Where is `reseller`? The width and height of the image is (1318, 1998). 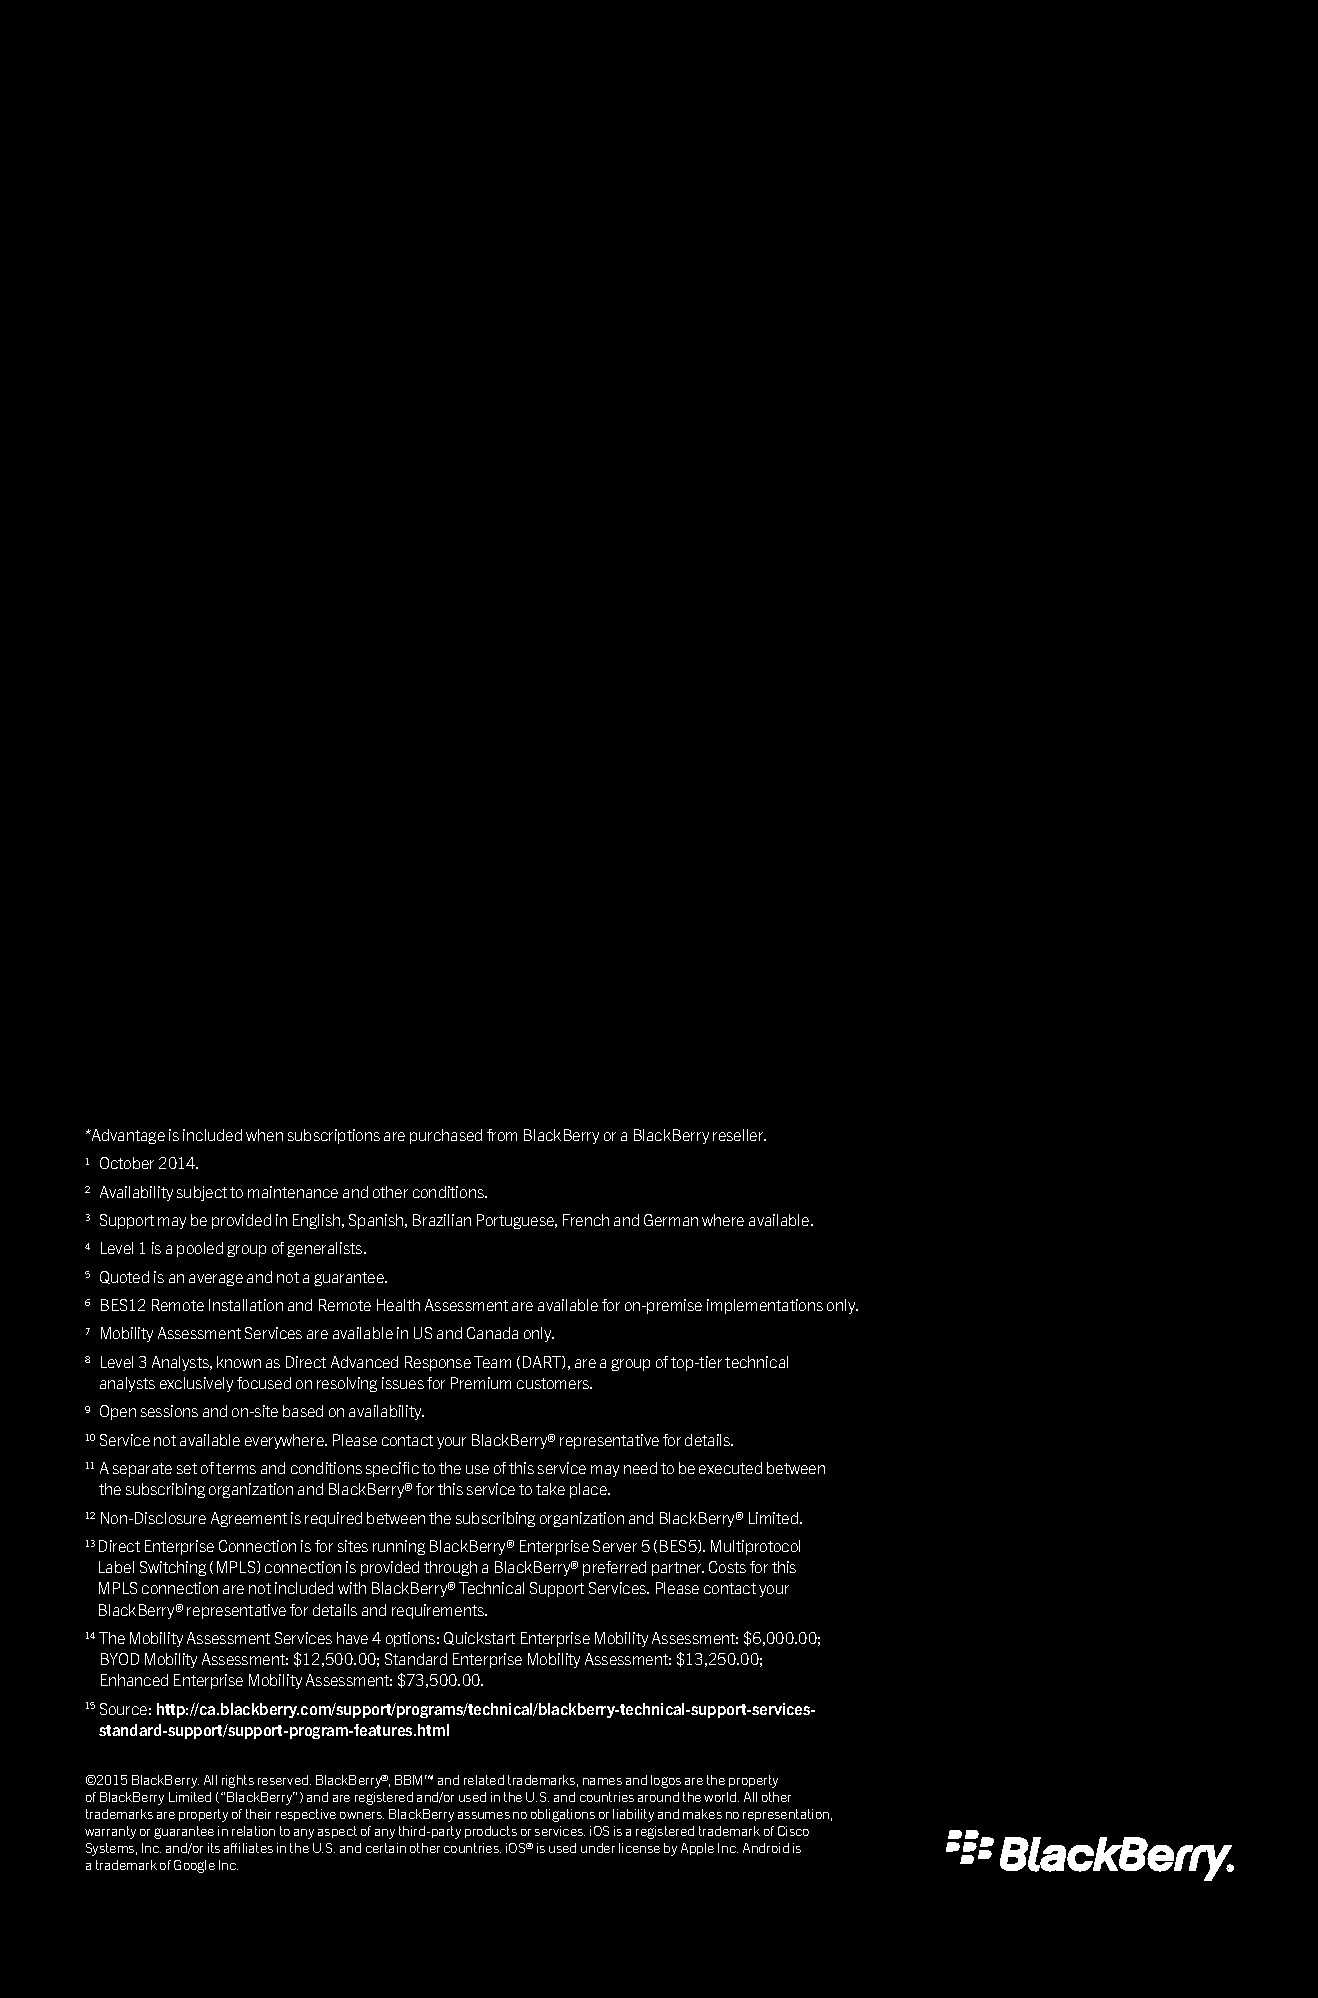
reseller is located at coordinates (739, 1135).
